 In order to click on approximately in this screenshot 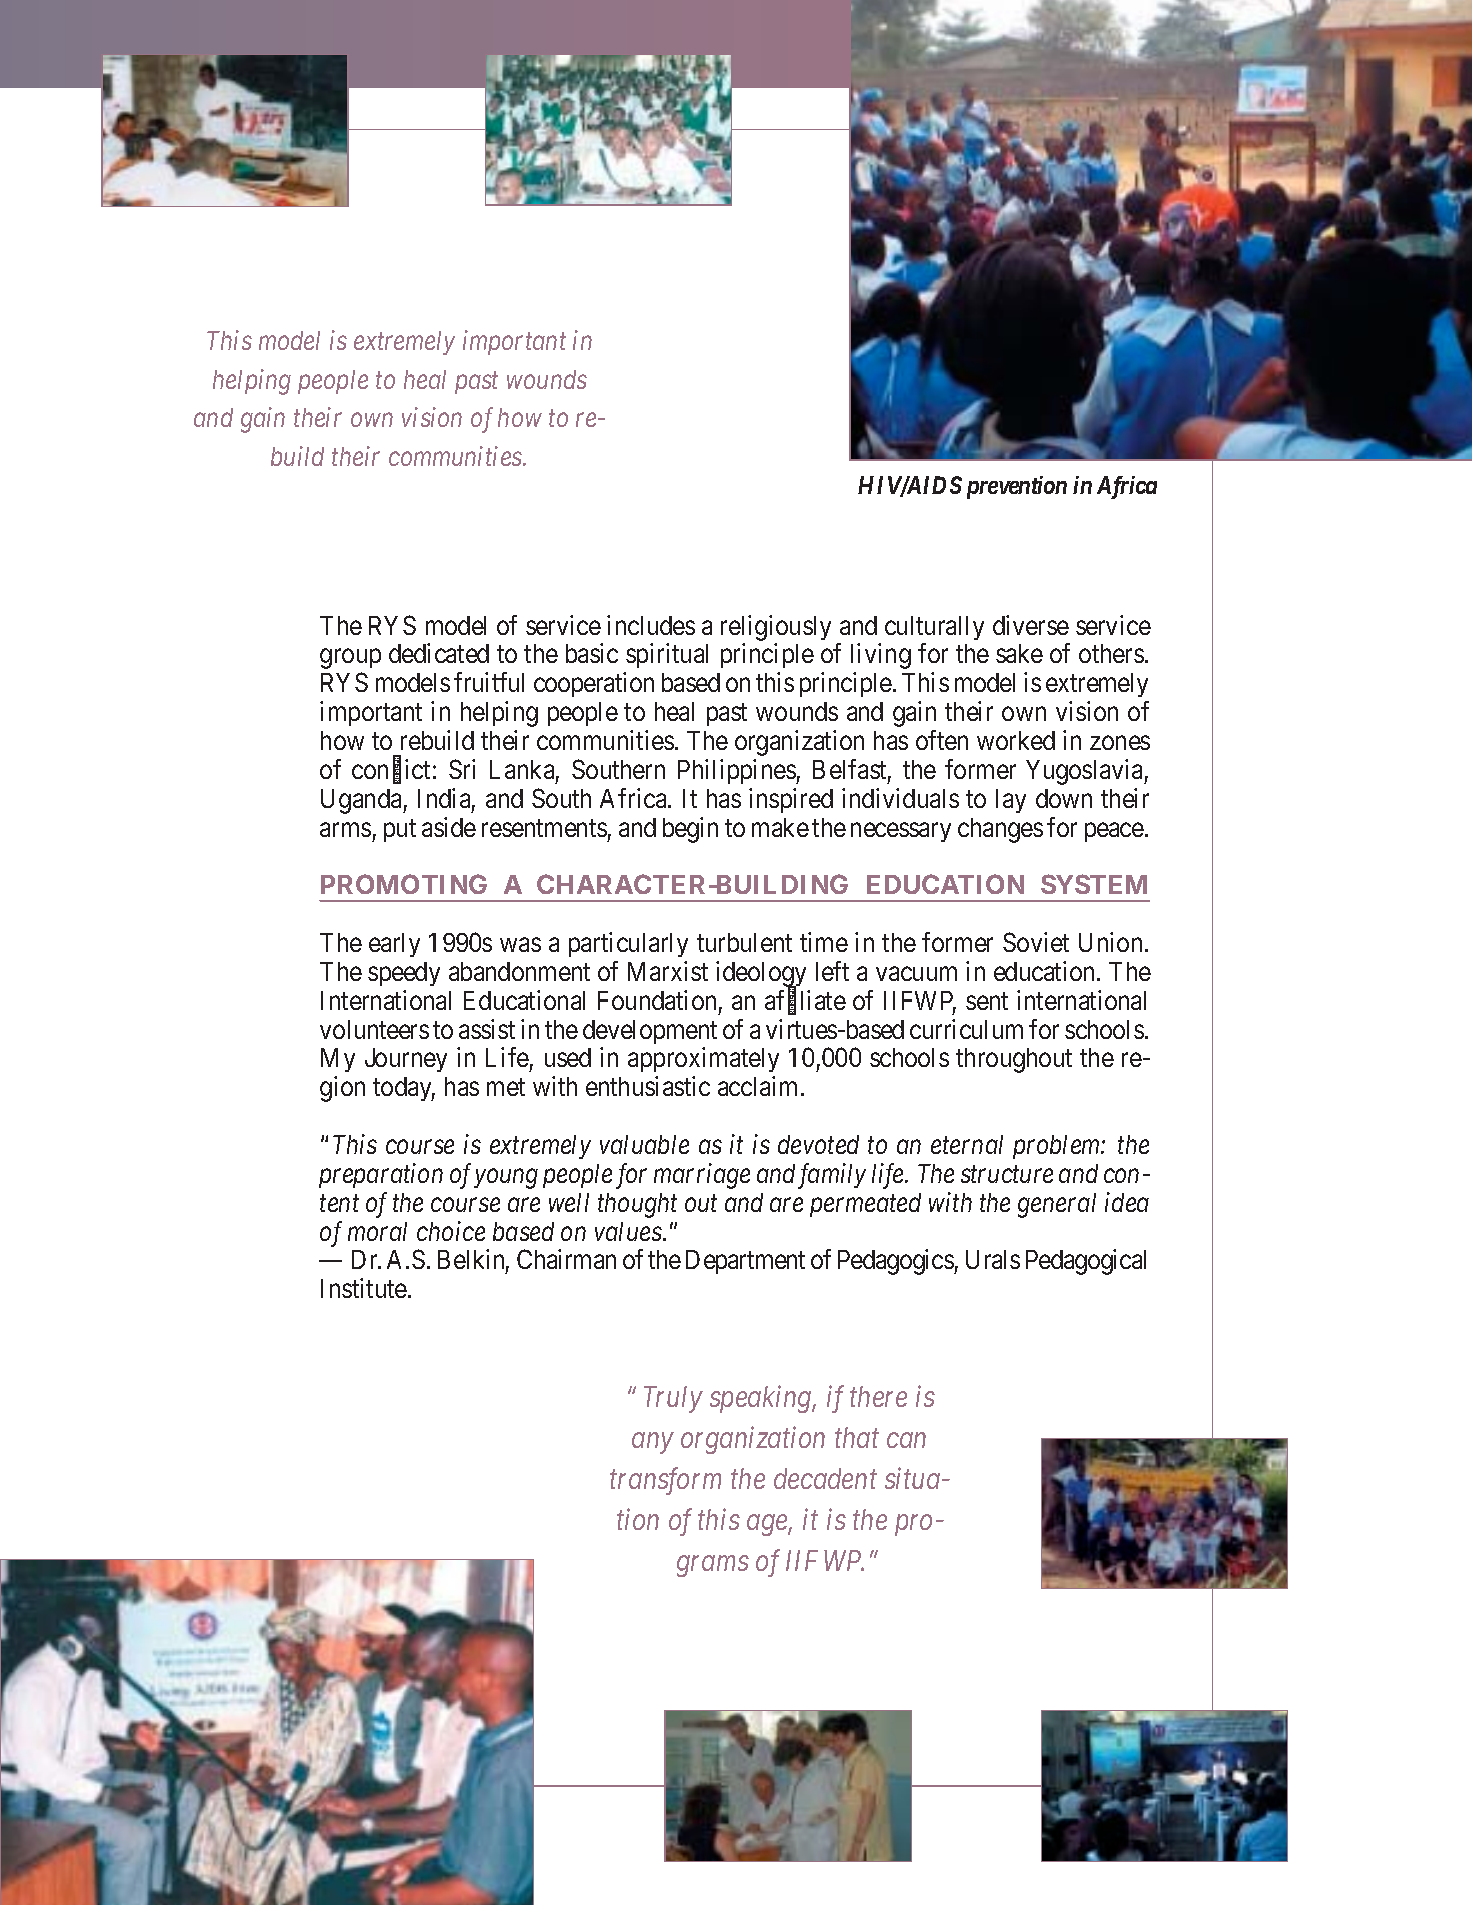, I will do `click(703, 1059)`.
